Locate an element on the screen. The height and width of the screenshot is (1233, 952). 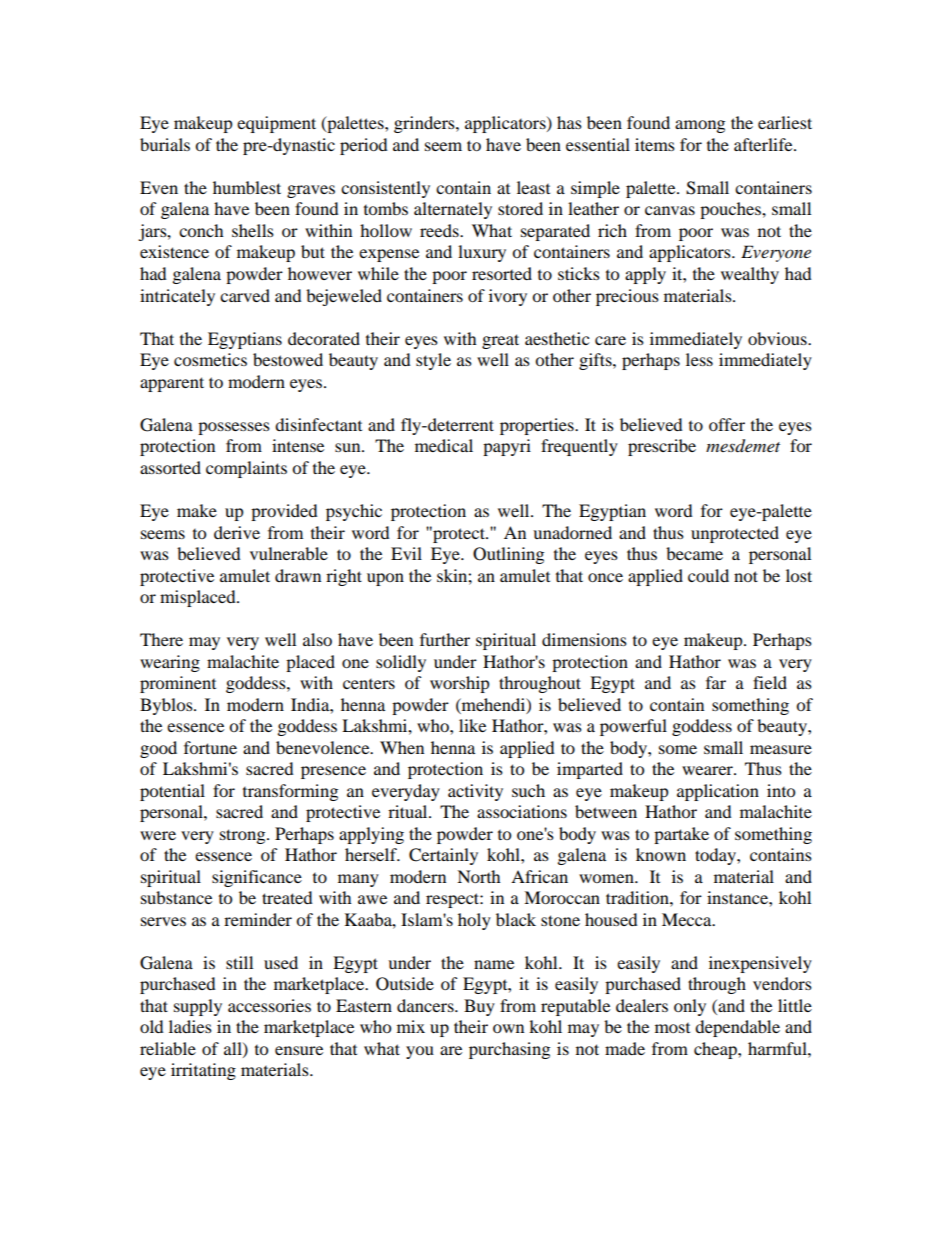
could is located at coordinates (708, 575).
